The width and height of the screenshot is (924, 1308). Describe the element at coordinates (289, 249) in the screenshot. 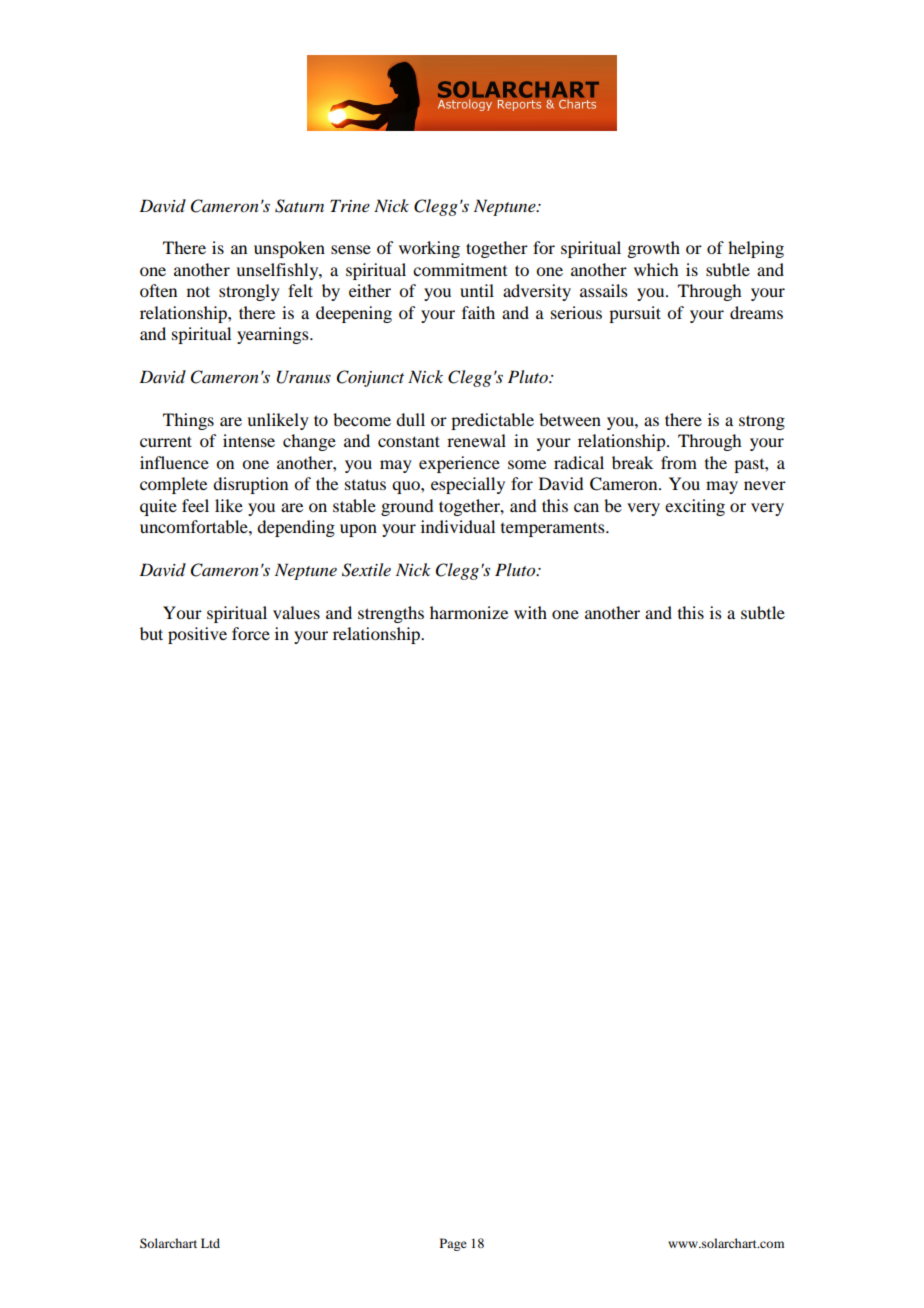

I see `unspoken` at that location.
